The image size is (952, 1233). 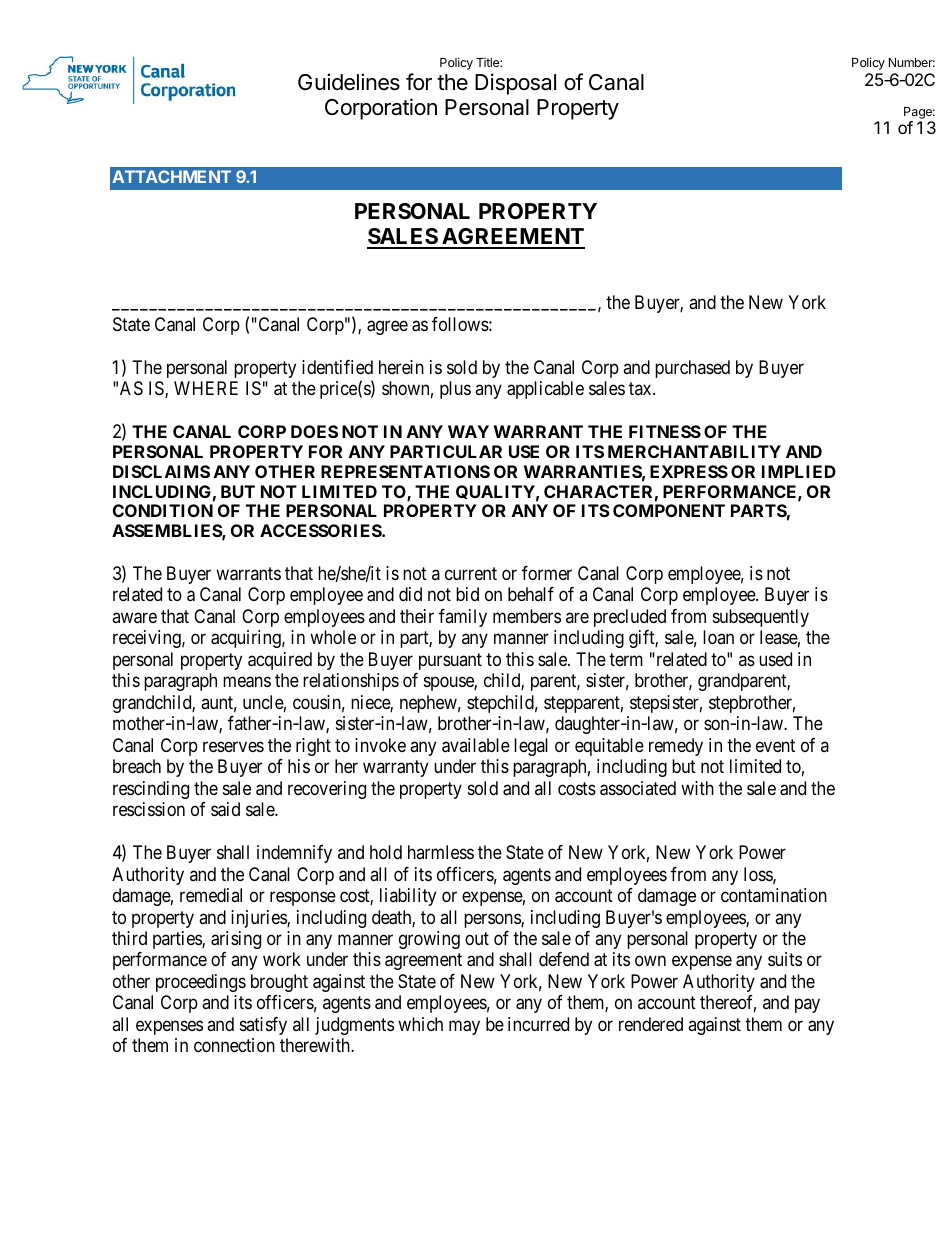 I want to click on CONDITION, so click(x=163, y=510).
